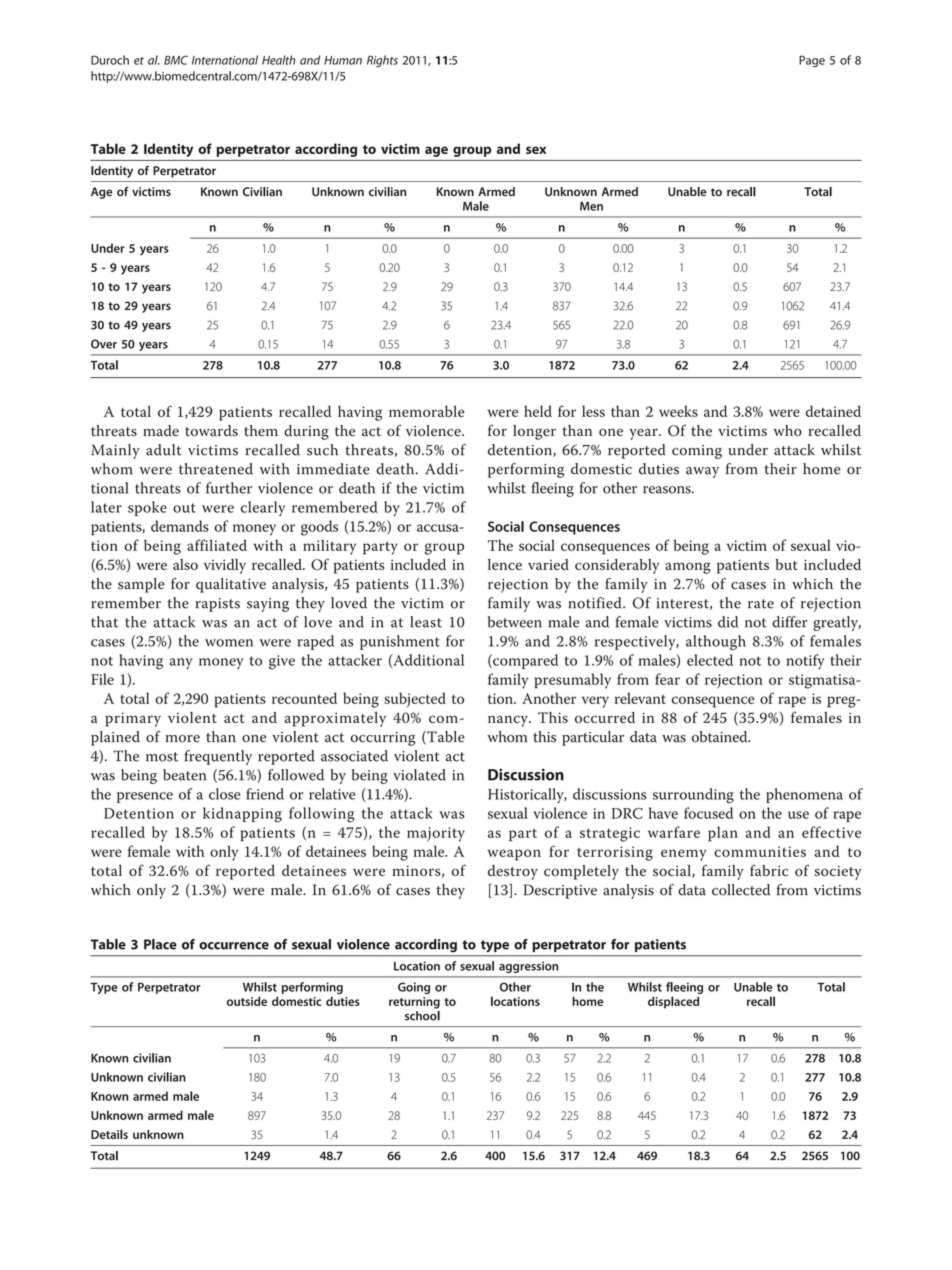 The width and height of the screenshot is (952, 1270). Describe the element at coordinates (176, 60) in the screenshot. I see `BMC` at that location.
